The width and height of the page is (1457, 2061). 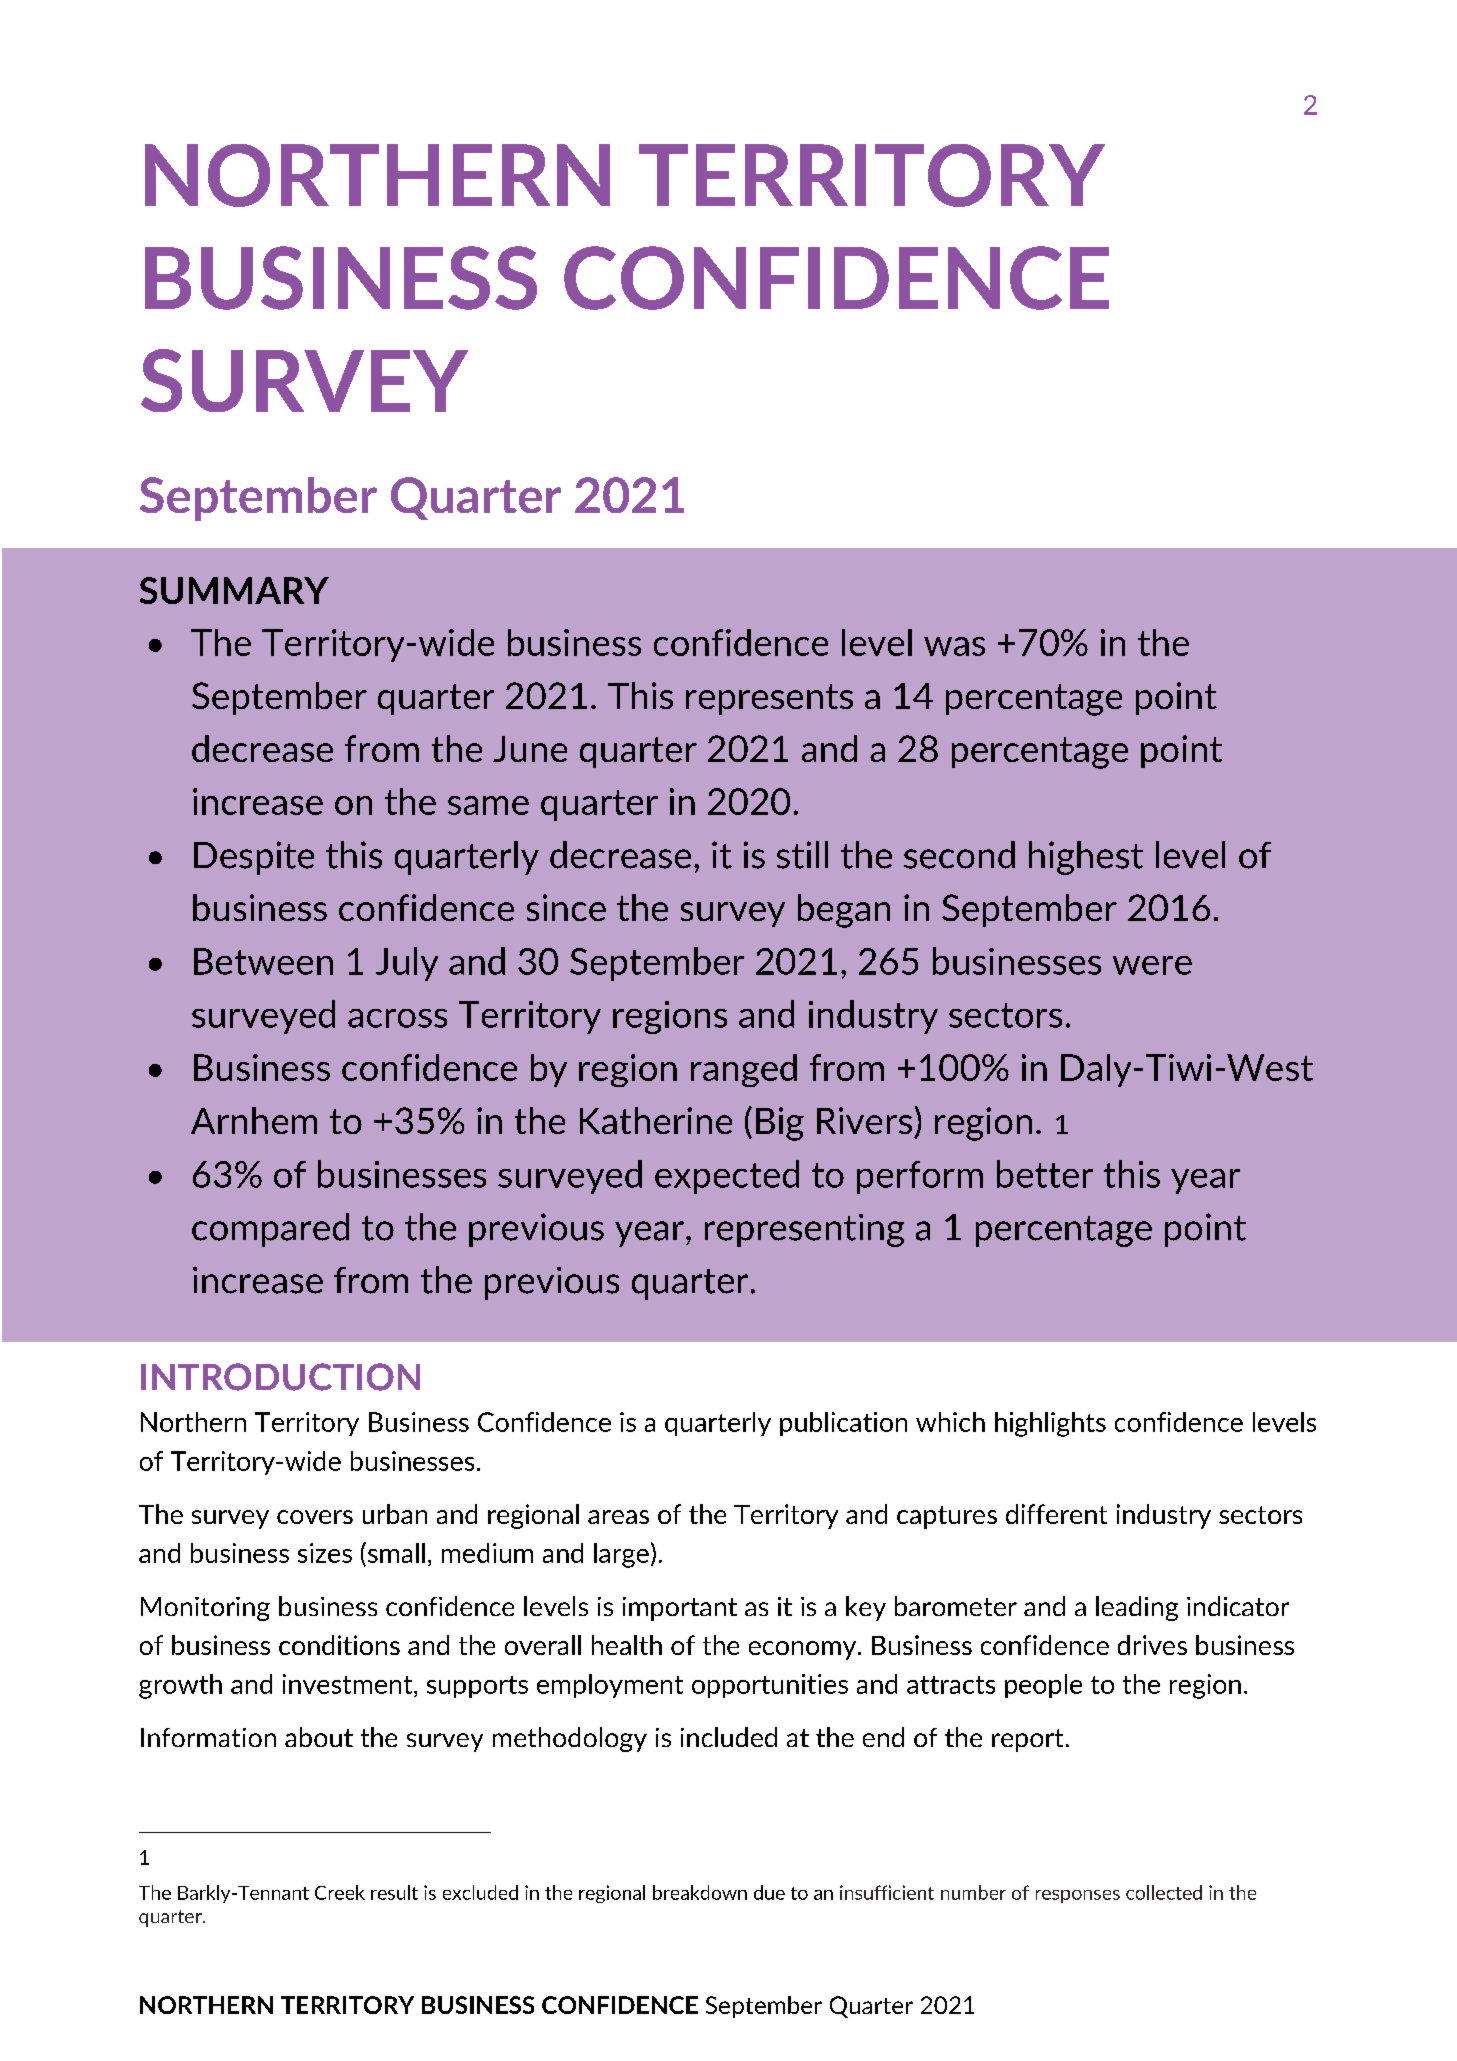 I want to click on SUMMARY, so click(x=234, y=590).
